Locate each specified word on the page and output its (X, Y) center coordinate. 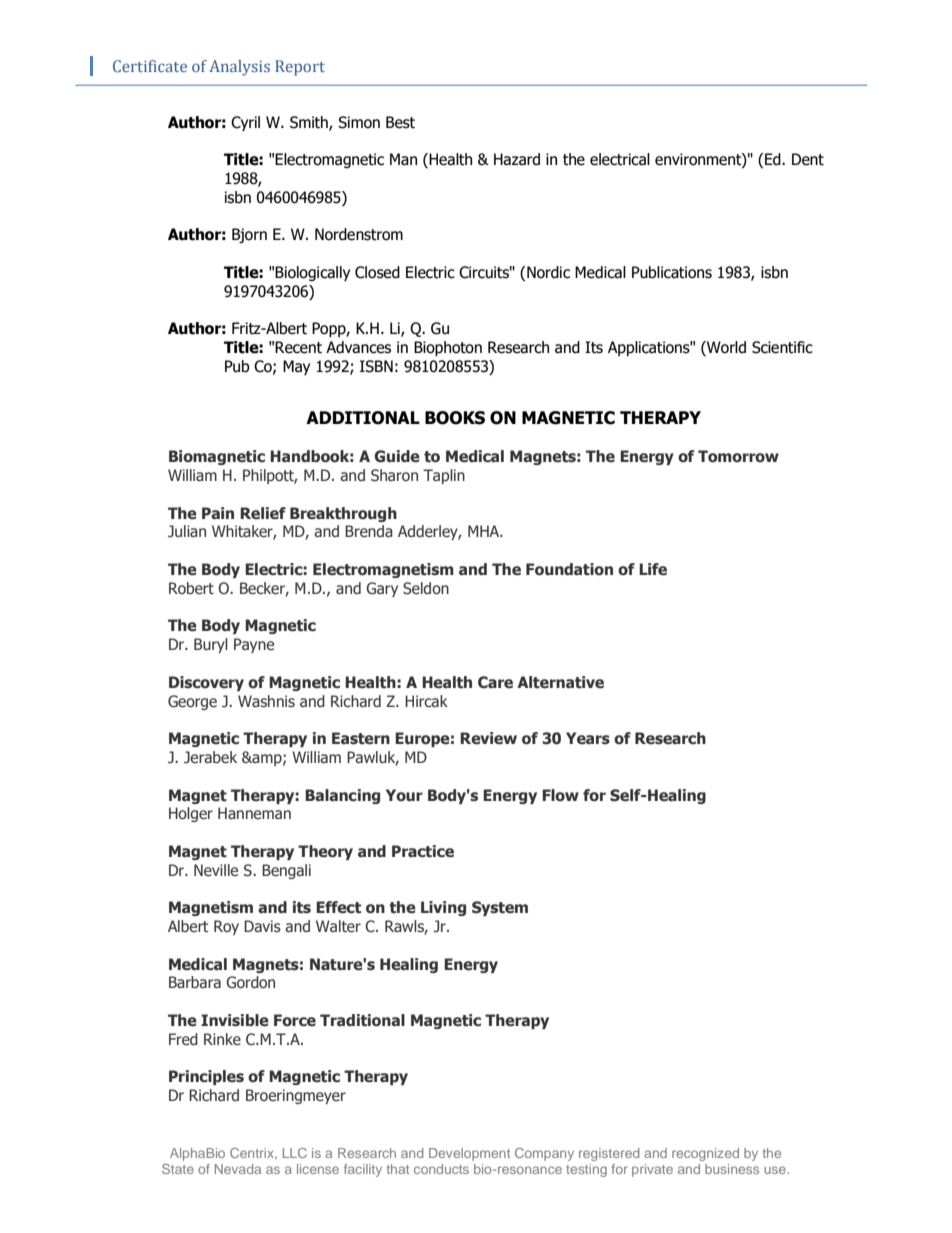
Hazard (517, 159)
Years (588, 738)
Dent (808, 159)
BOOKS (455, 418)
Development (469, 1154)
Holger (191, 814)
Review (488, 738)
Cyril (245, 123)
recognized (705, 1154)
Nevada (238, 1169)
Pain (218, 513)
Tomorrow (738, 456)
